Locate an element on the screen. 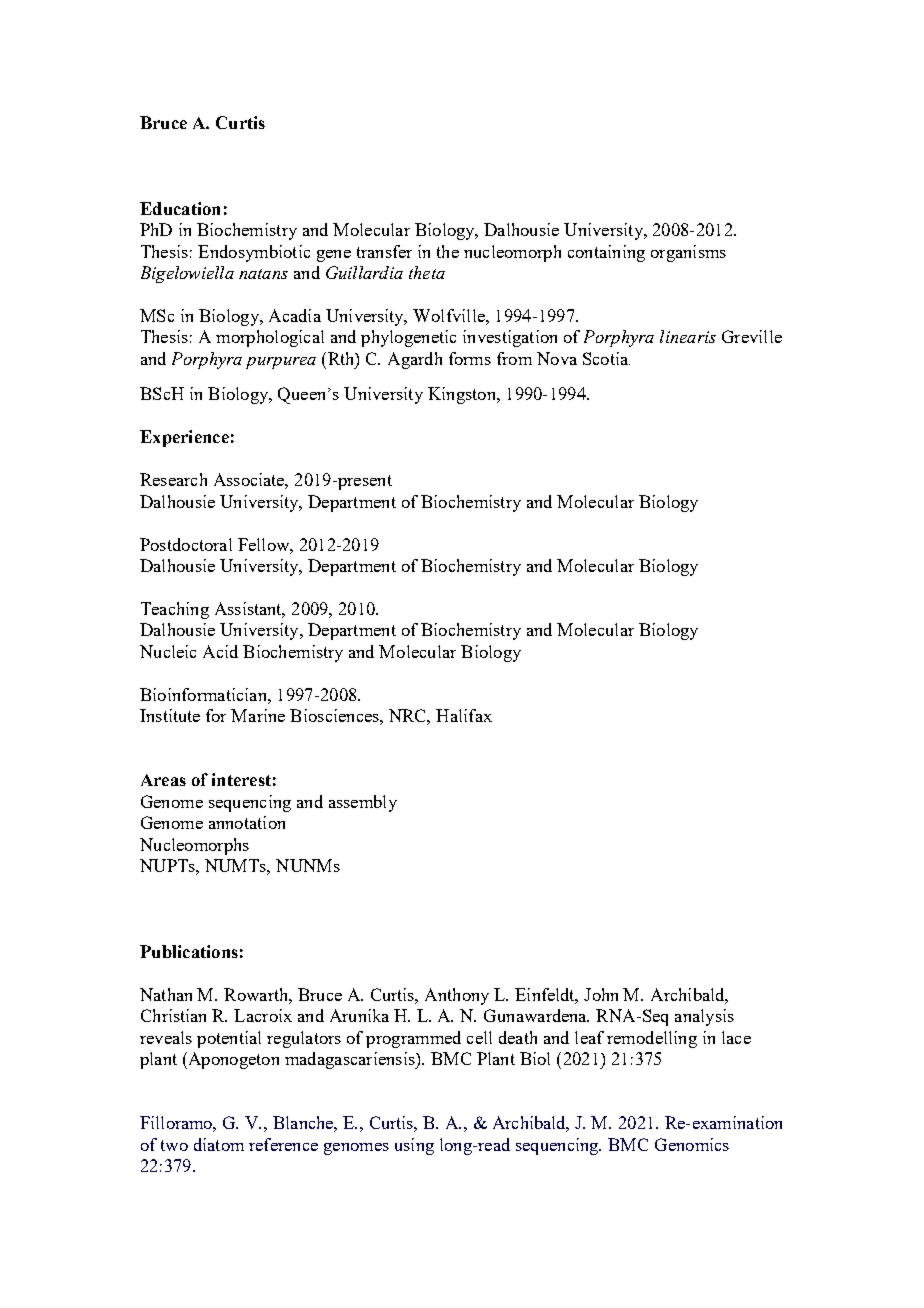 The image size is (924, 1308). theta is located at coordinates (427, 272).
